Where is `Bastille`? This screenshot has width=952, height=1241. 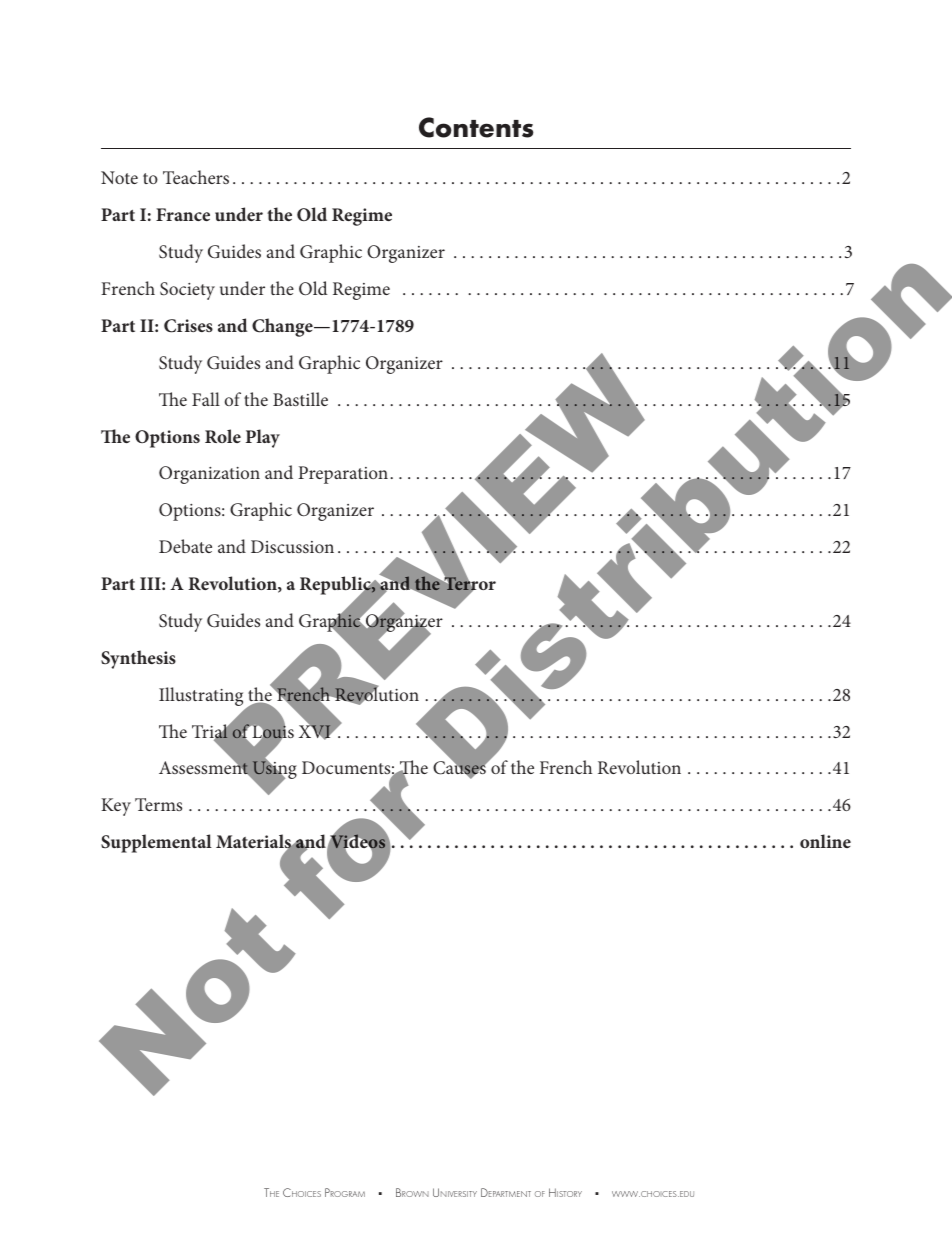
Bastille is located at coordinates (300, 399).
